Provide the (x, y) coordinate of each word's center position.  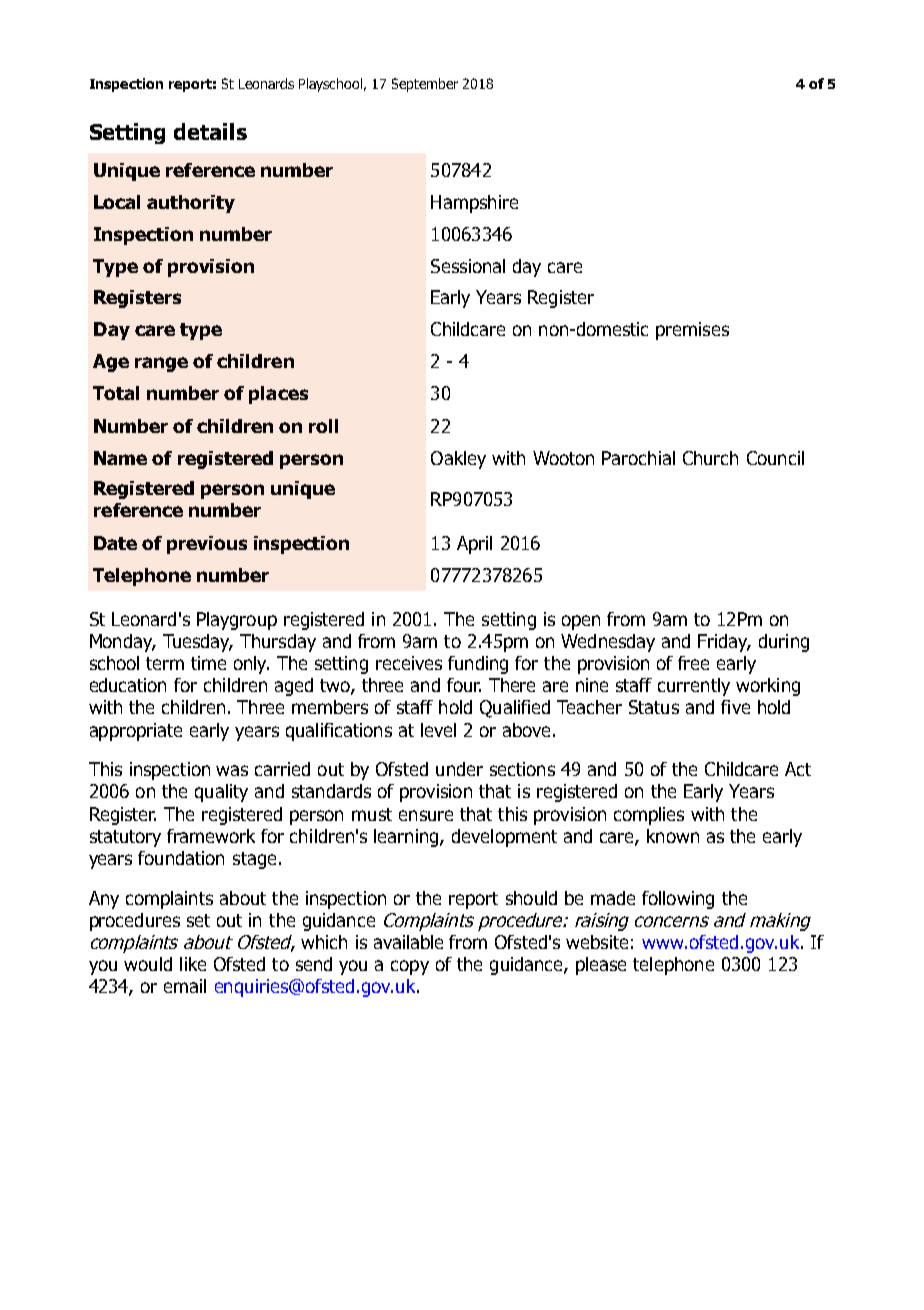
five (735, 707)
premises (692, 331)
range (161, 364)
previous (207, 545)
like (193, 964)
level (438, 730)
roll (323, 426)
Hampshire (474, 204)
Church (710, 458)
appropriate (136, 732)
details (210, 131)
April (474, 545)
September (425, 85)
